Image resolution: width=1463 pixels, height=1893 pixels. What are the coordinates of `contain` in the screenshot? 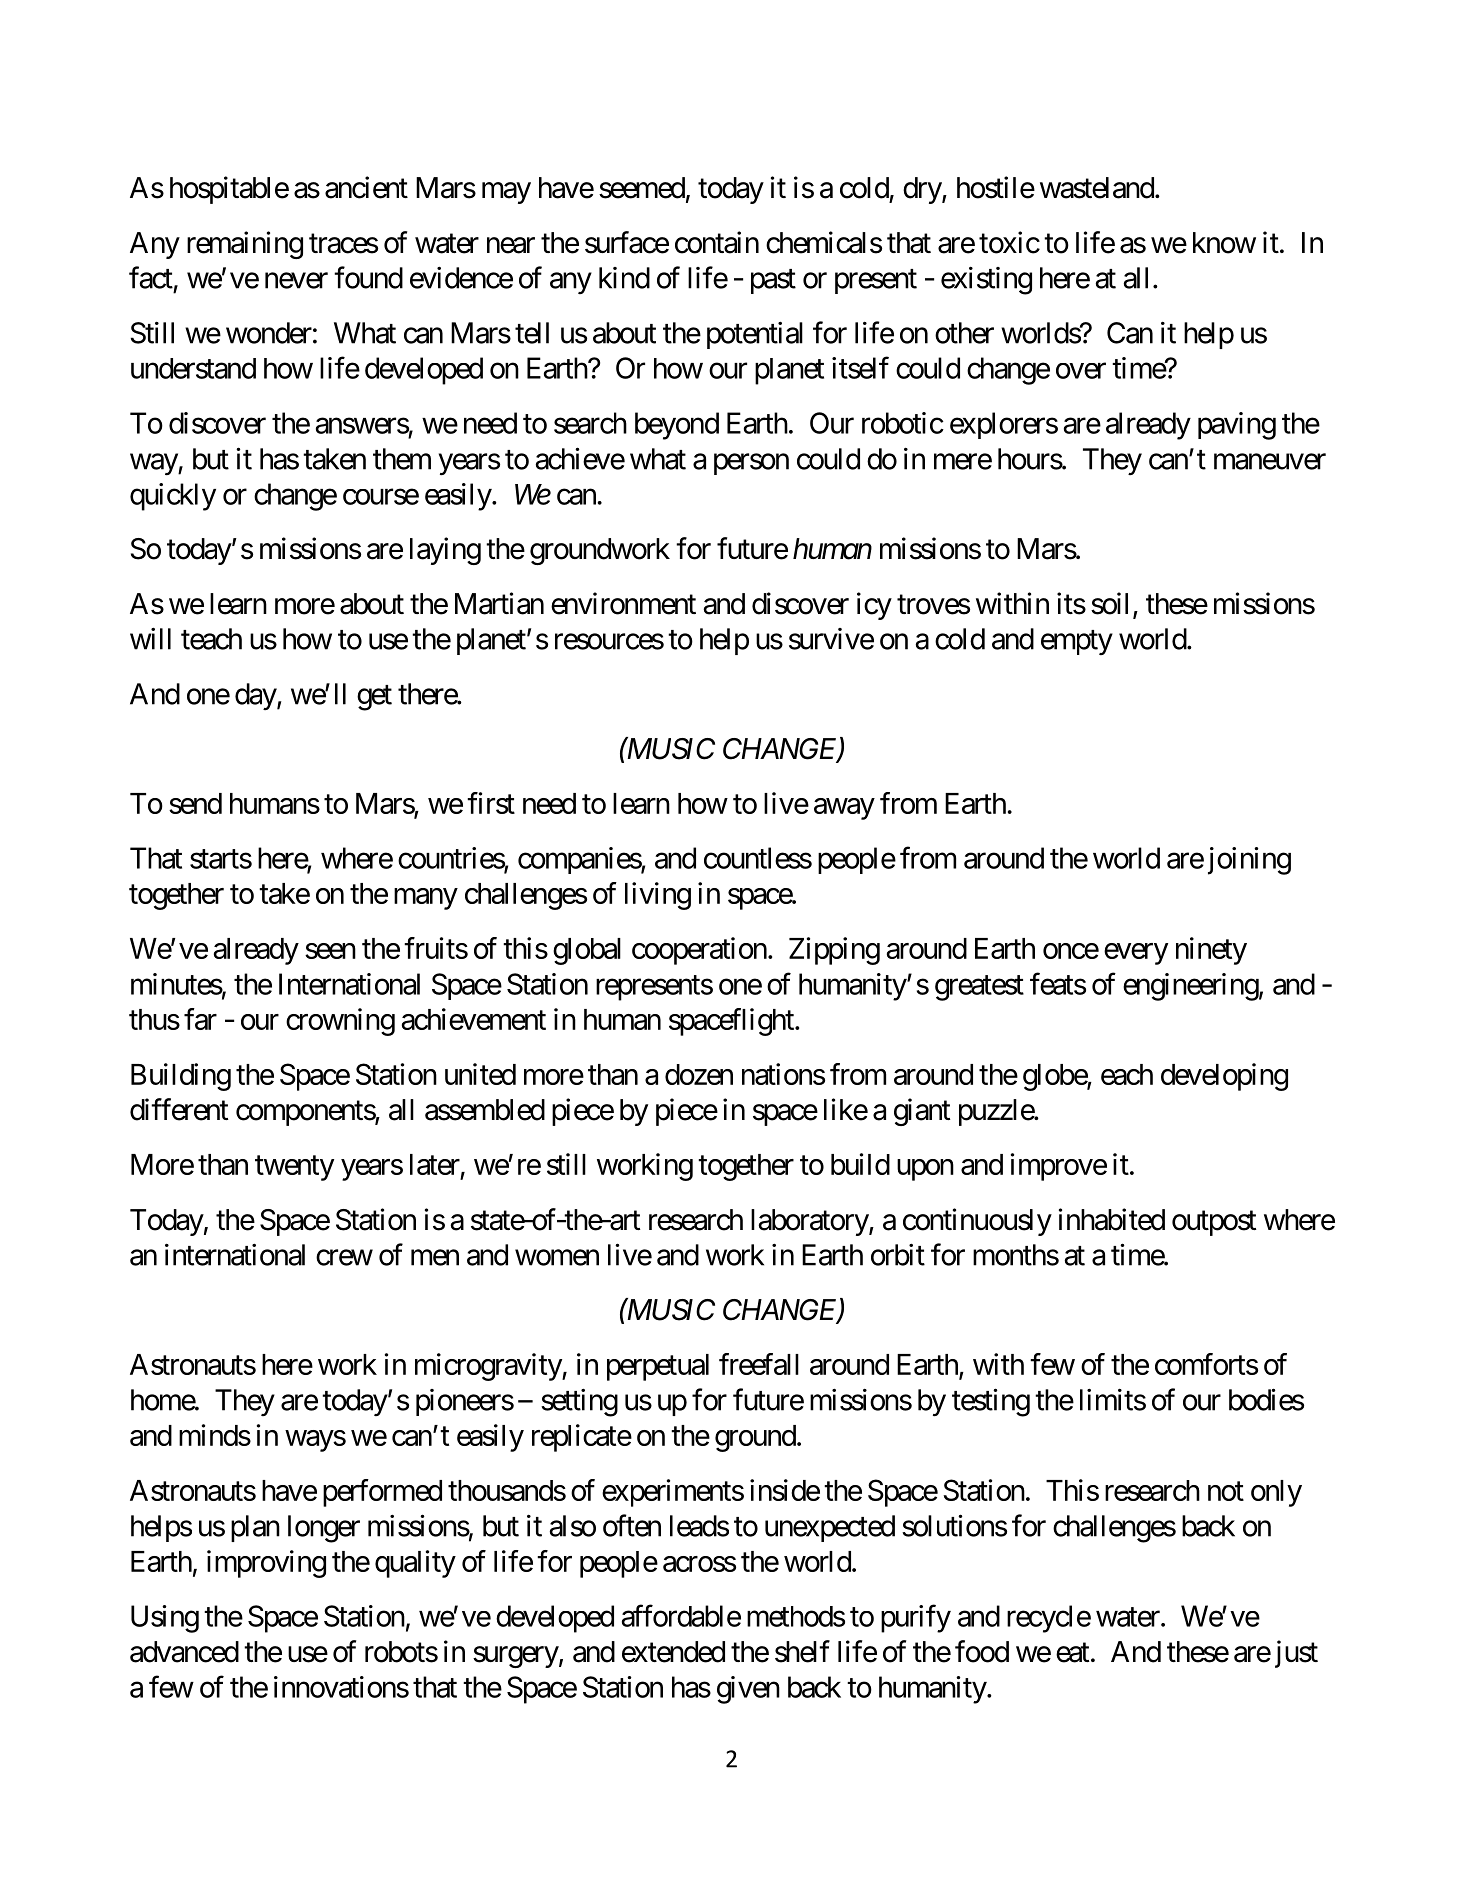 It's located at (717, 242).
